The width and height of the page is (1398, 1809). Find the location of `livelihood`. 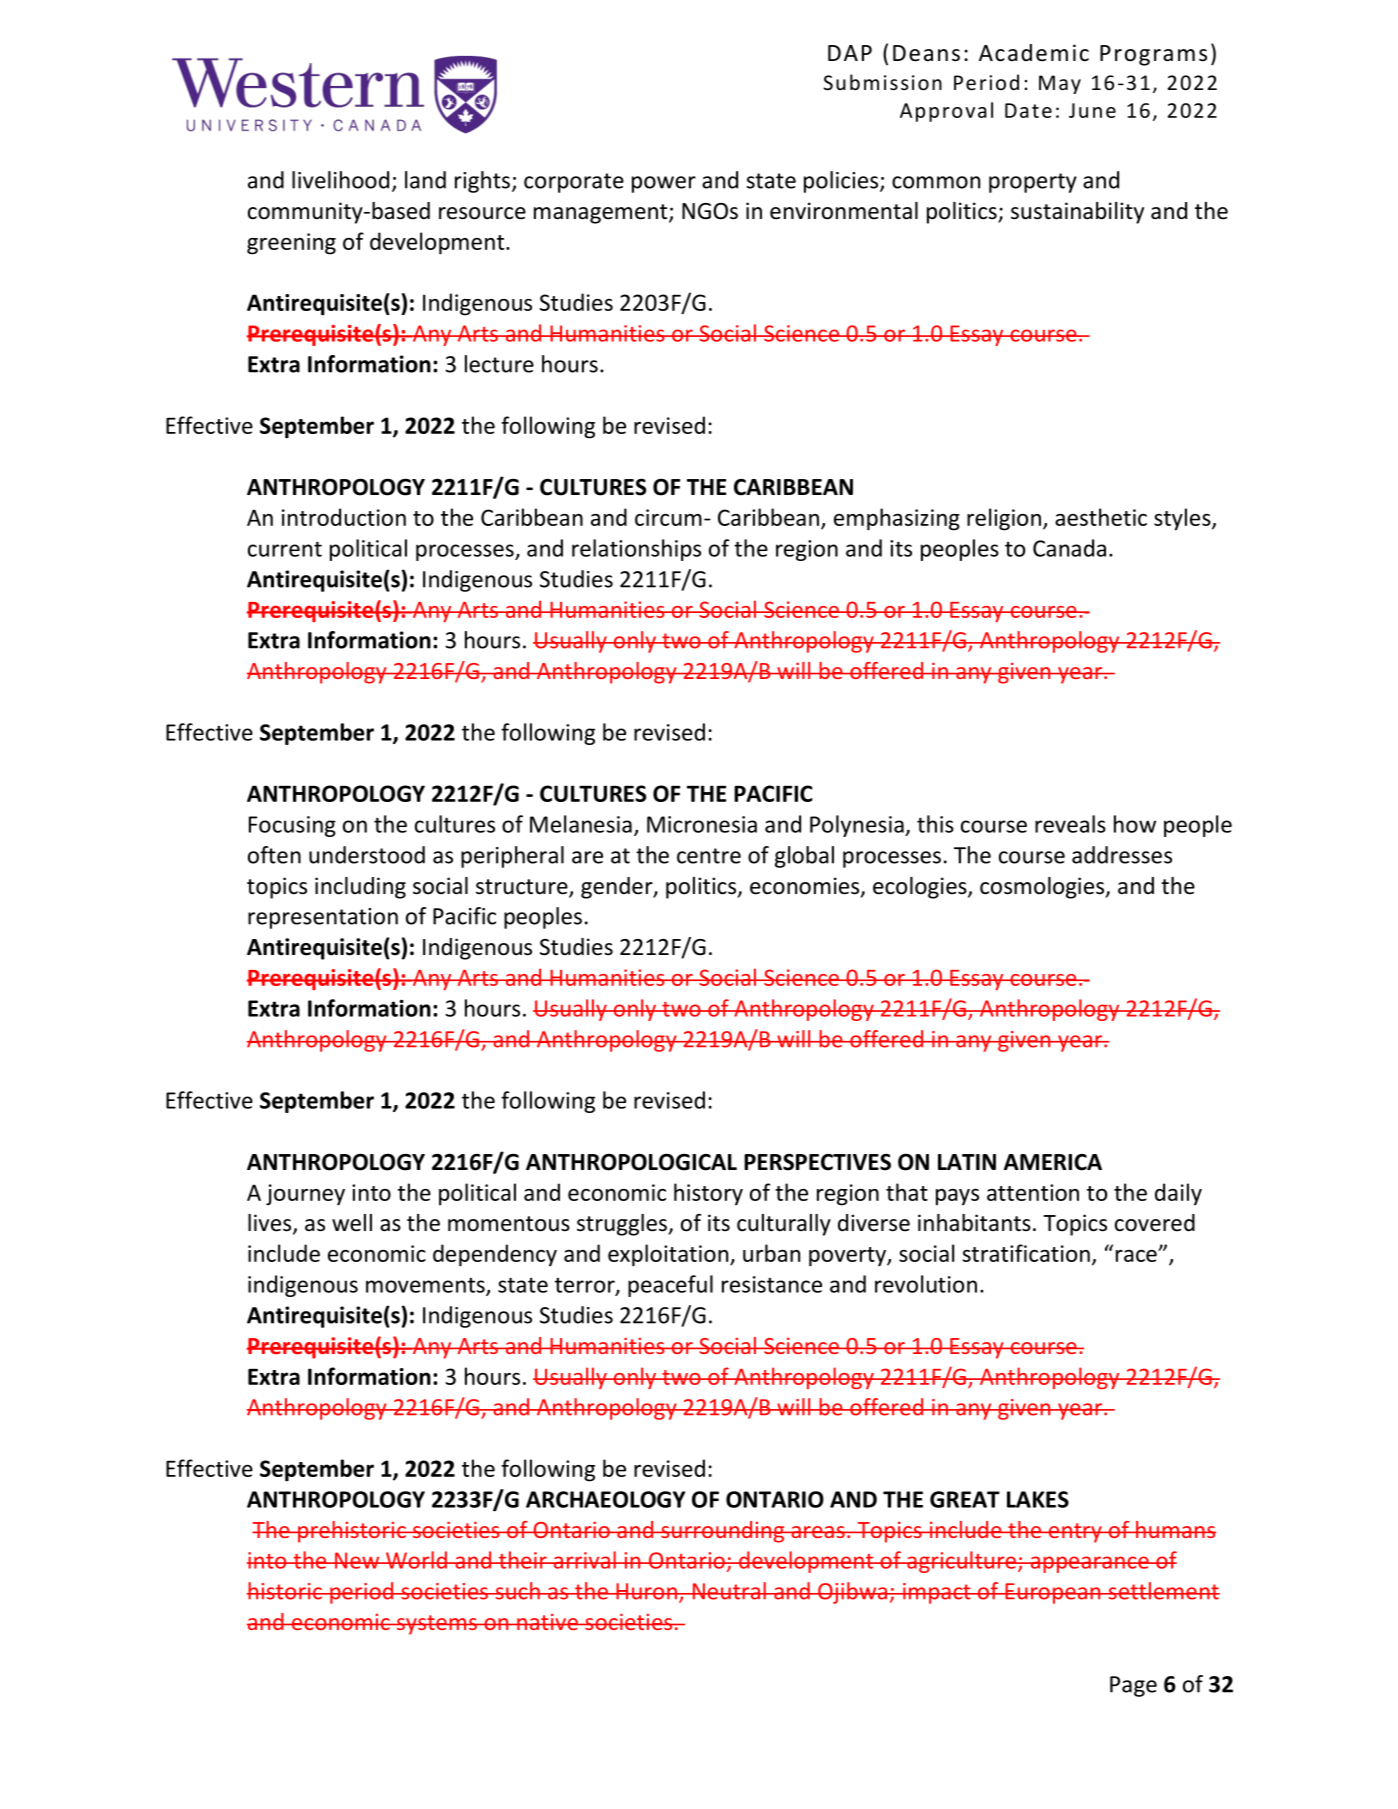

livelihood is located at coordinates (340, 180).
